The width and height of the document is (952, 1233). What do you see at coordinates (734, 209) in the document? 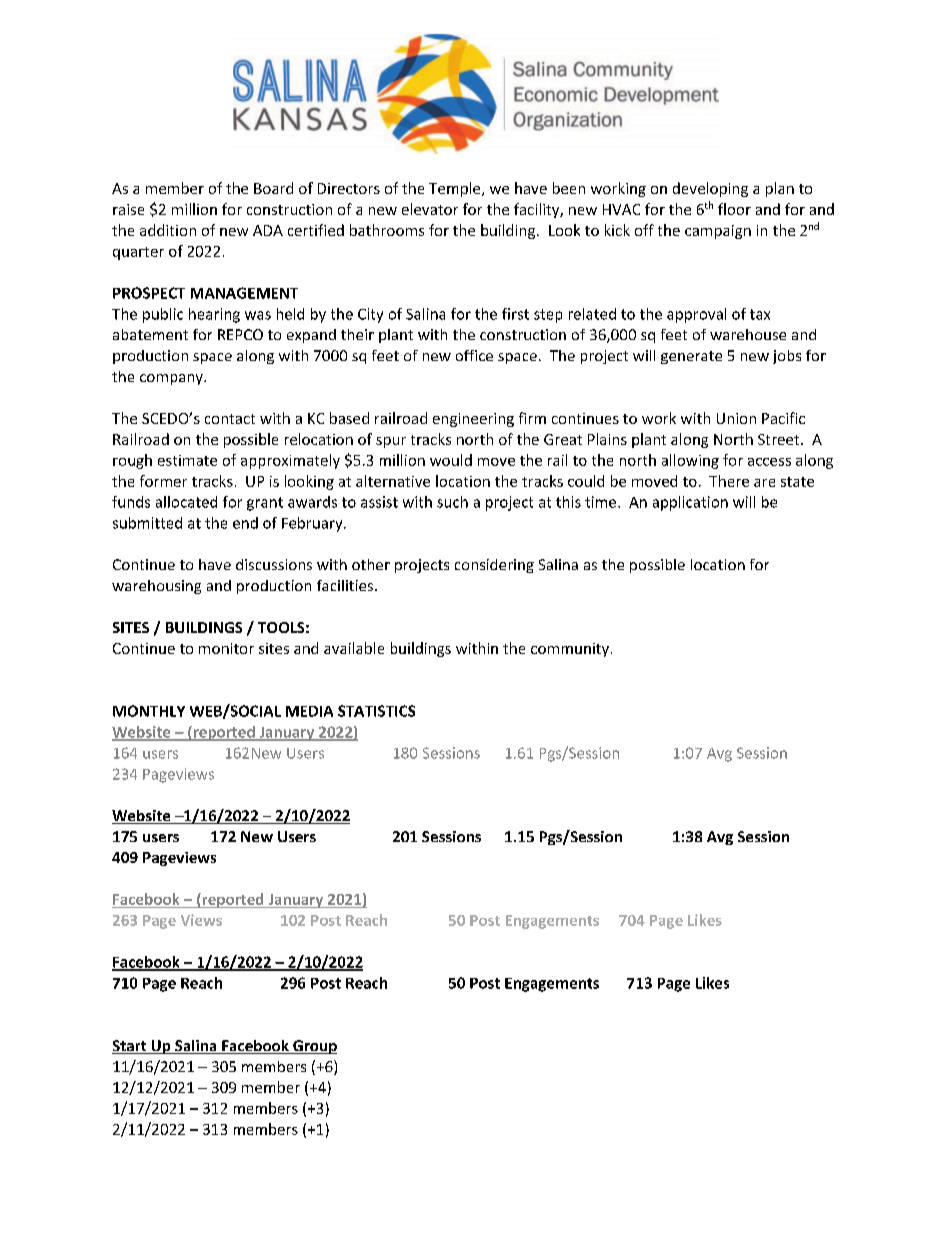
I see `floor` at bounding box center [734, 209].
